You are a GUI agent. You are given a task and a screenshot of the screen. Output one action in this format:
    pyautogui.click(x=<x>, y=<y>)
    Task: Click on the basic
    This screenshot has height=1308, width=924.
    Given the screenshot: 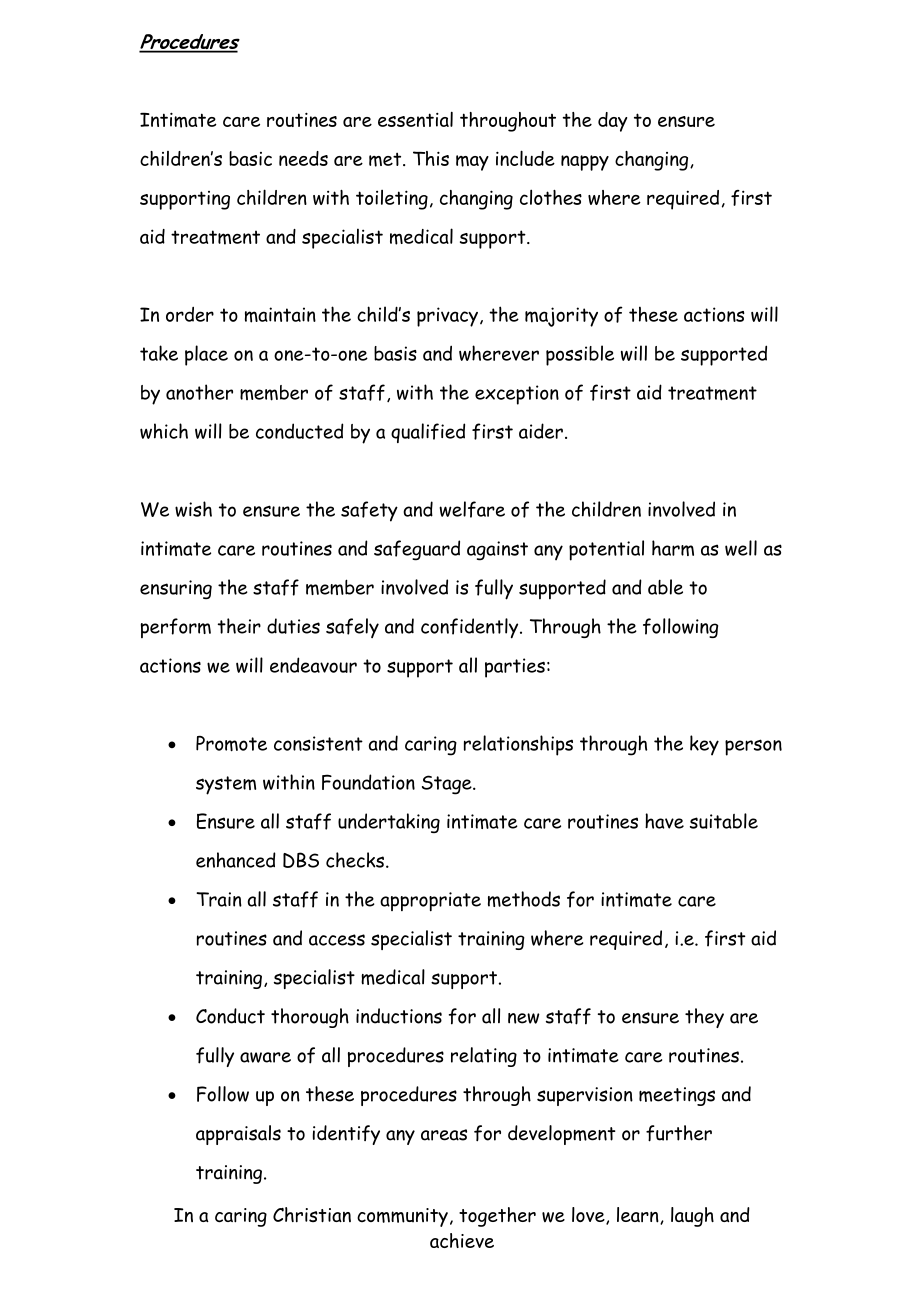 What is the action you would take?
    pyautogui.click(x=250, y=158)
